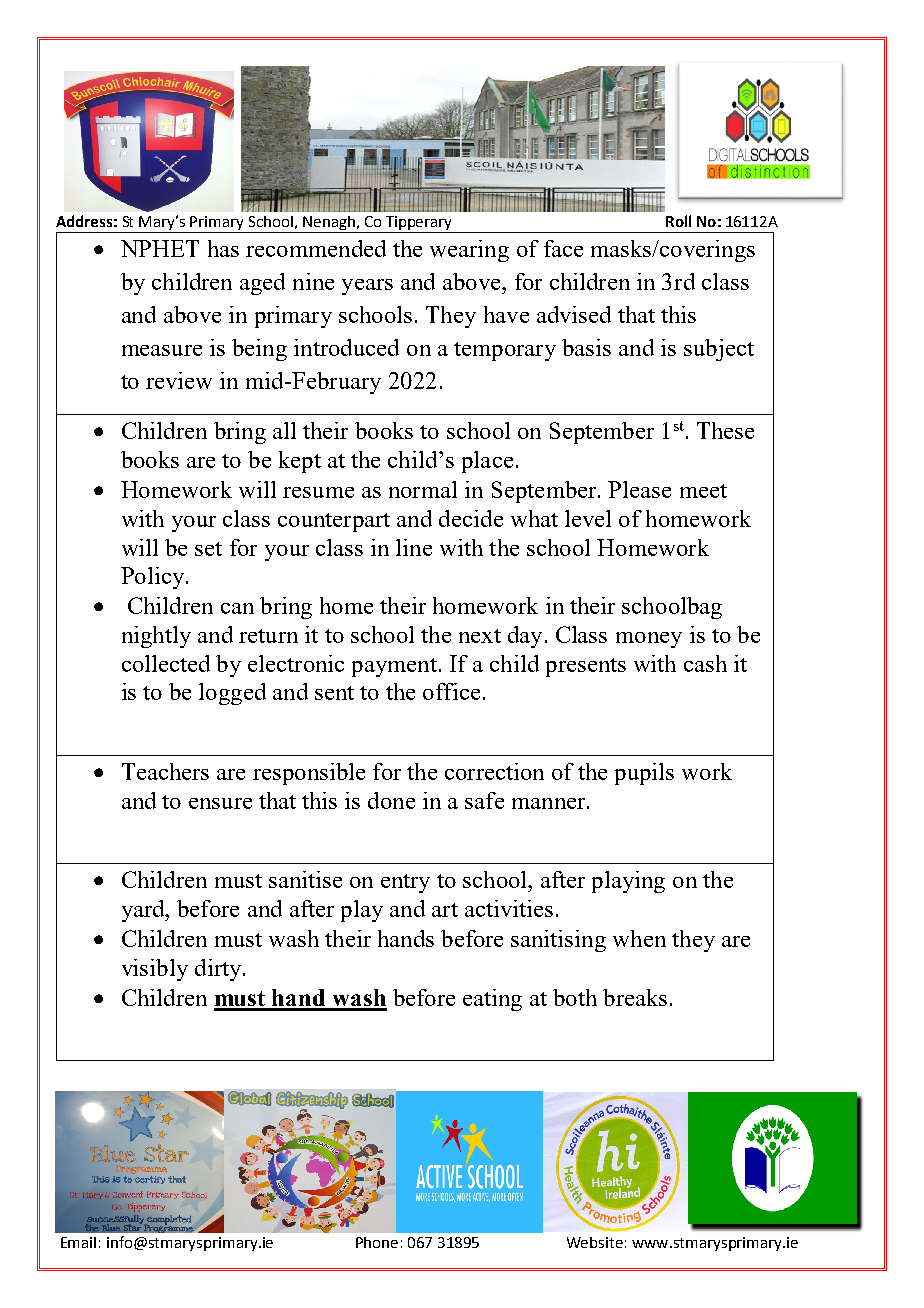  Describe the element at coordinates (405, 883) in the screenshot. I see `entry` at that location.
